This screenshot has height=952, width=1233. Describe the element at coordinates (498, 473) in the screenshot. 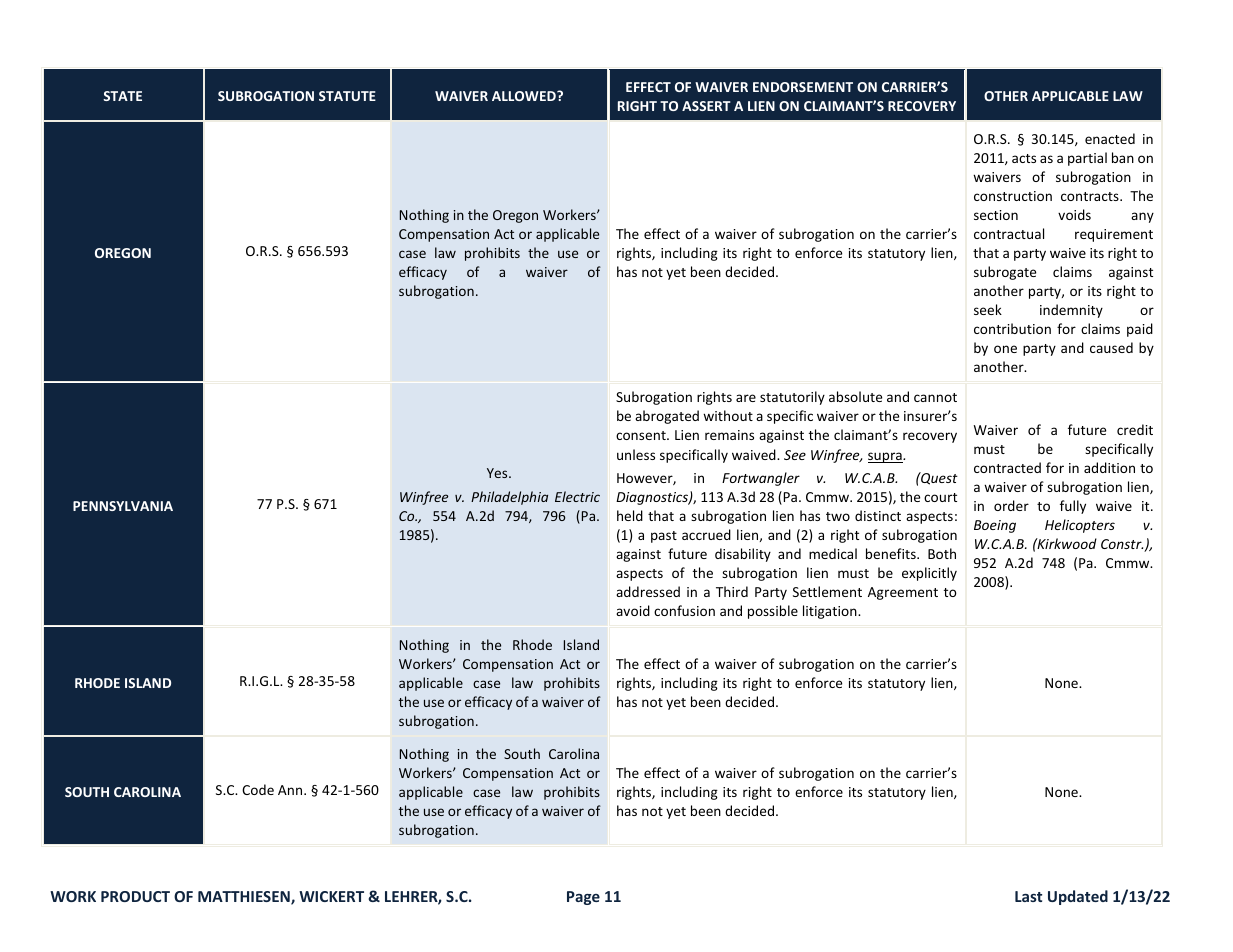

I see `Yes` at that location.
